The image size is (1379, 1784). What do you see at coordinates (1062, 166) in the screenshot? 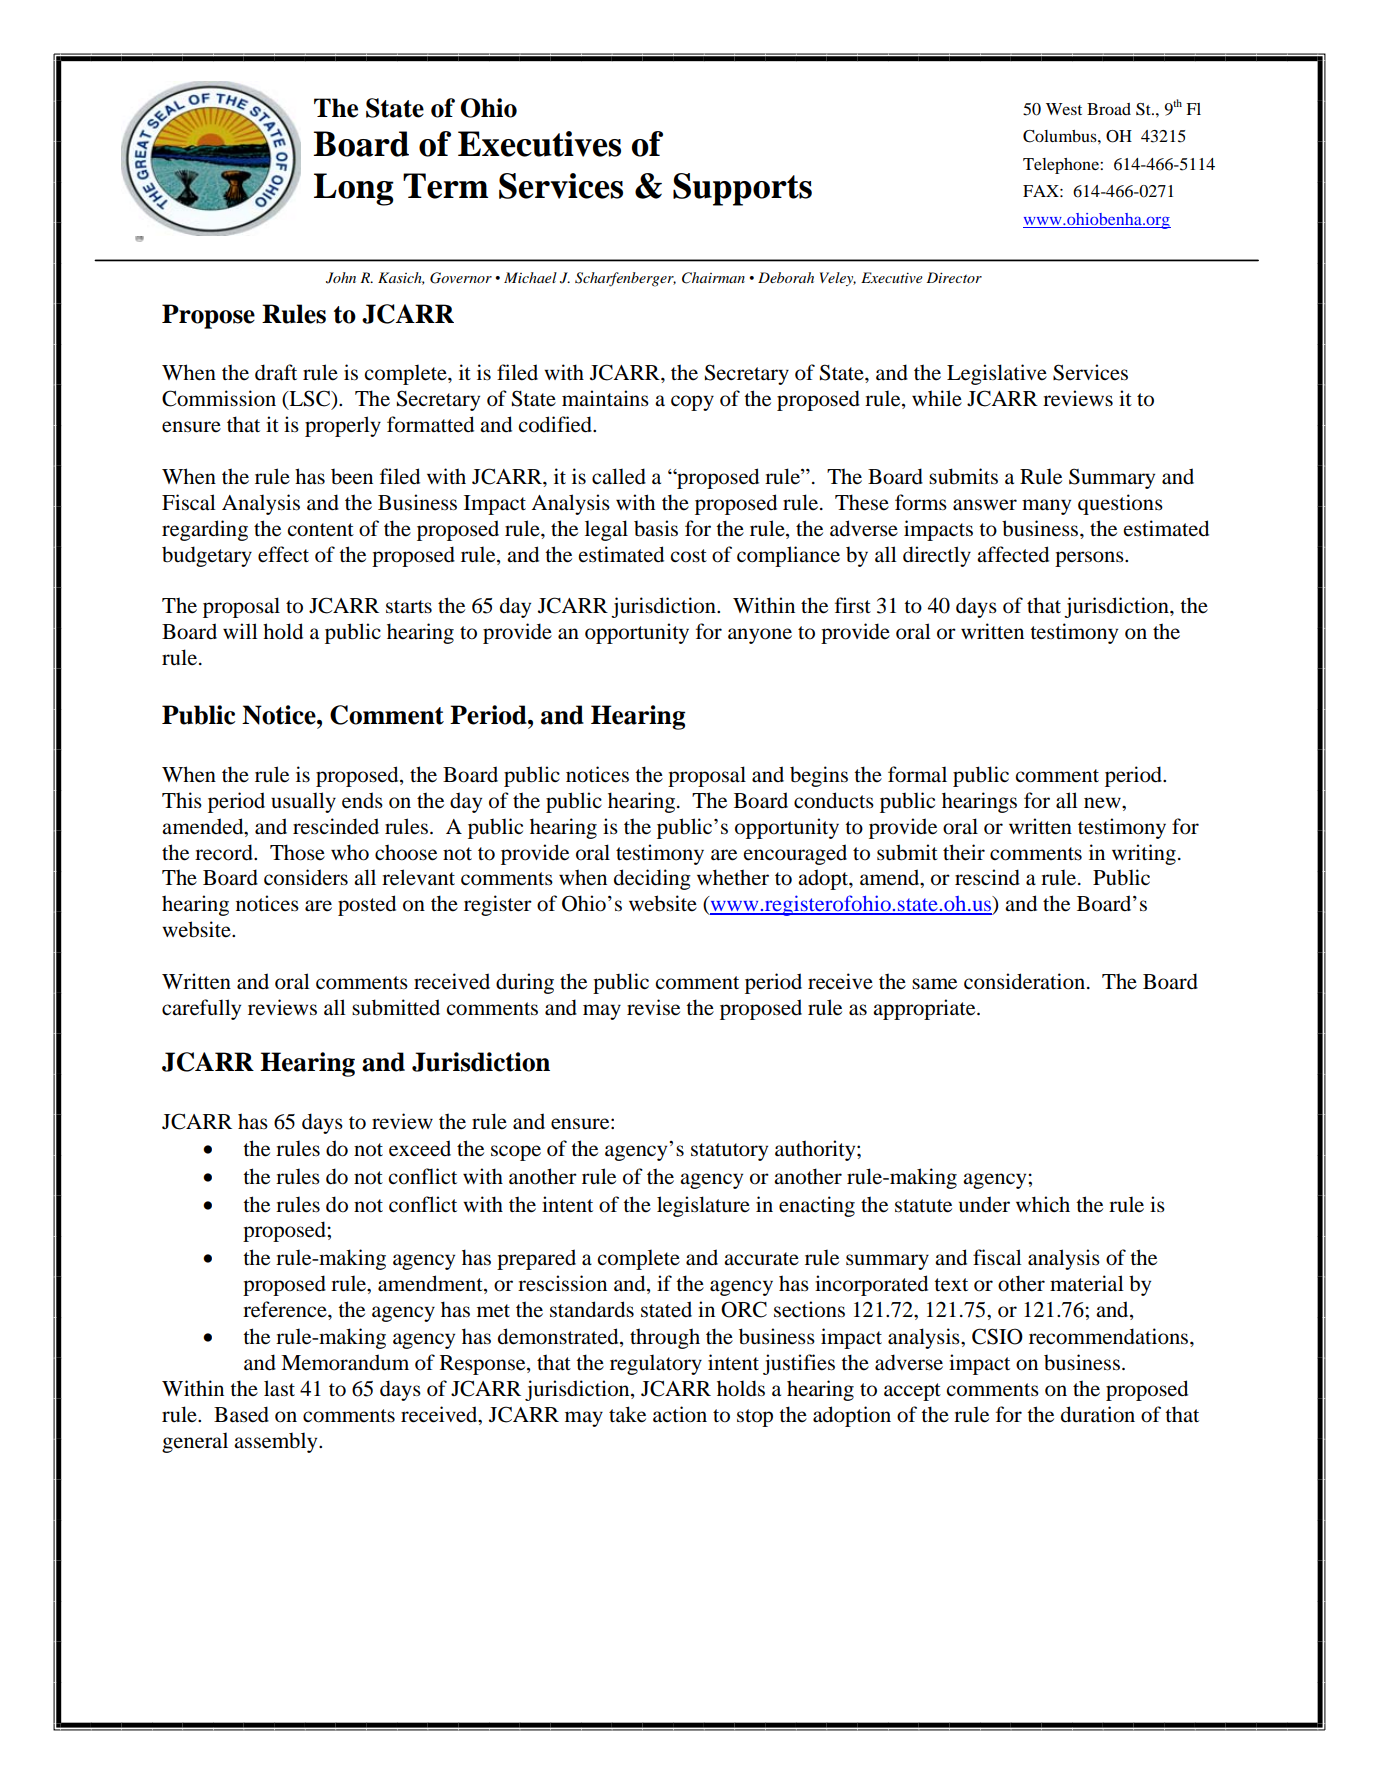
I see `Telephone` at bounding box center [1062, 166].
